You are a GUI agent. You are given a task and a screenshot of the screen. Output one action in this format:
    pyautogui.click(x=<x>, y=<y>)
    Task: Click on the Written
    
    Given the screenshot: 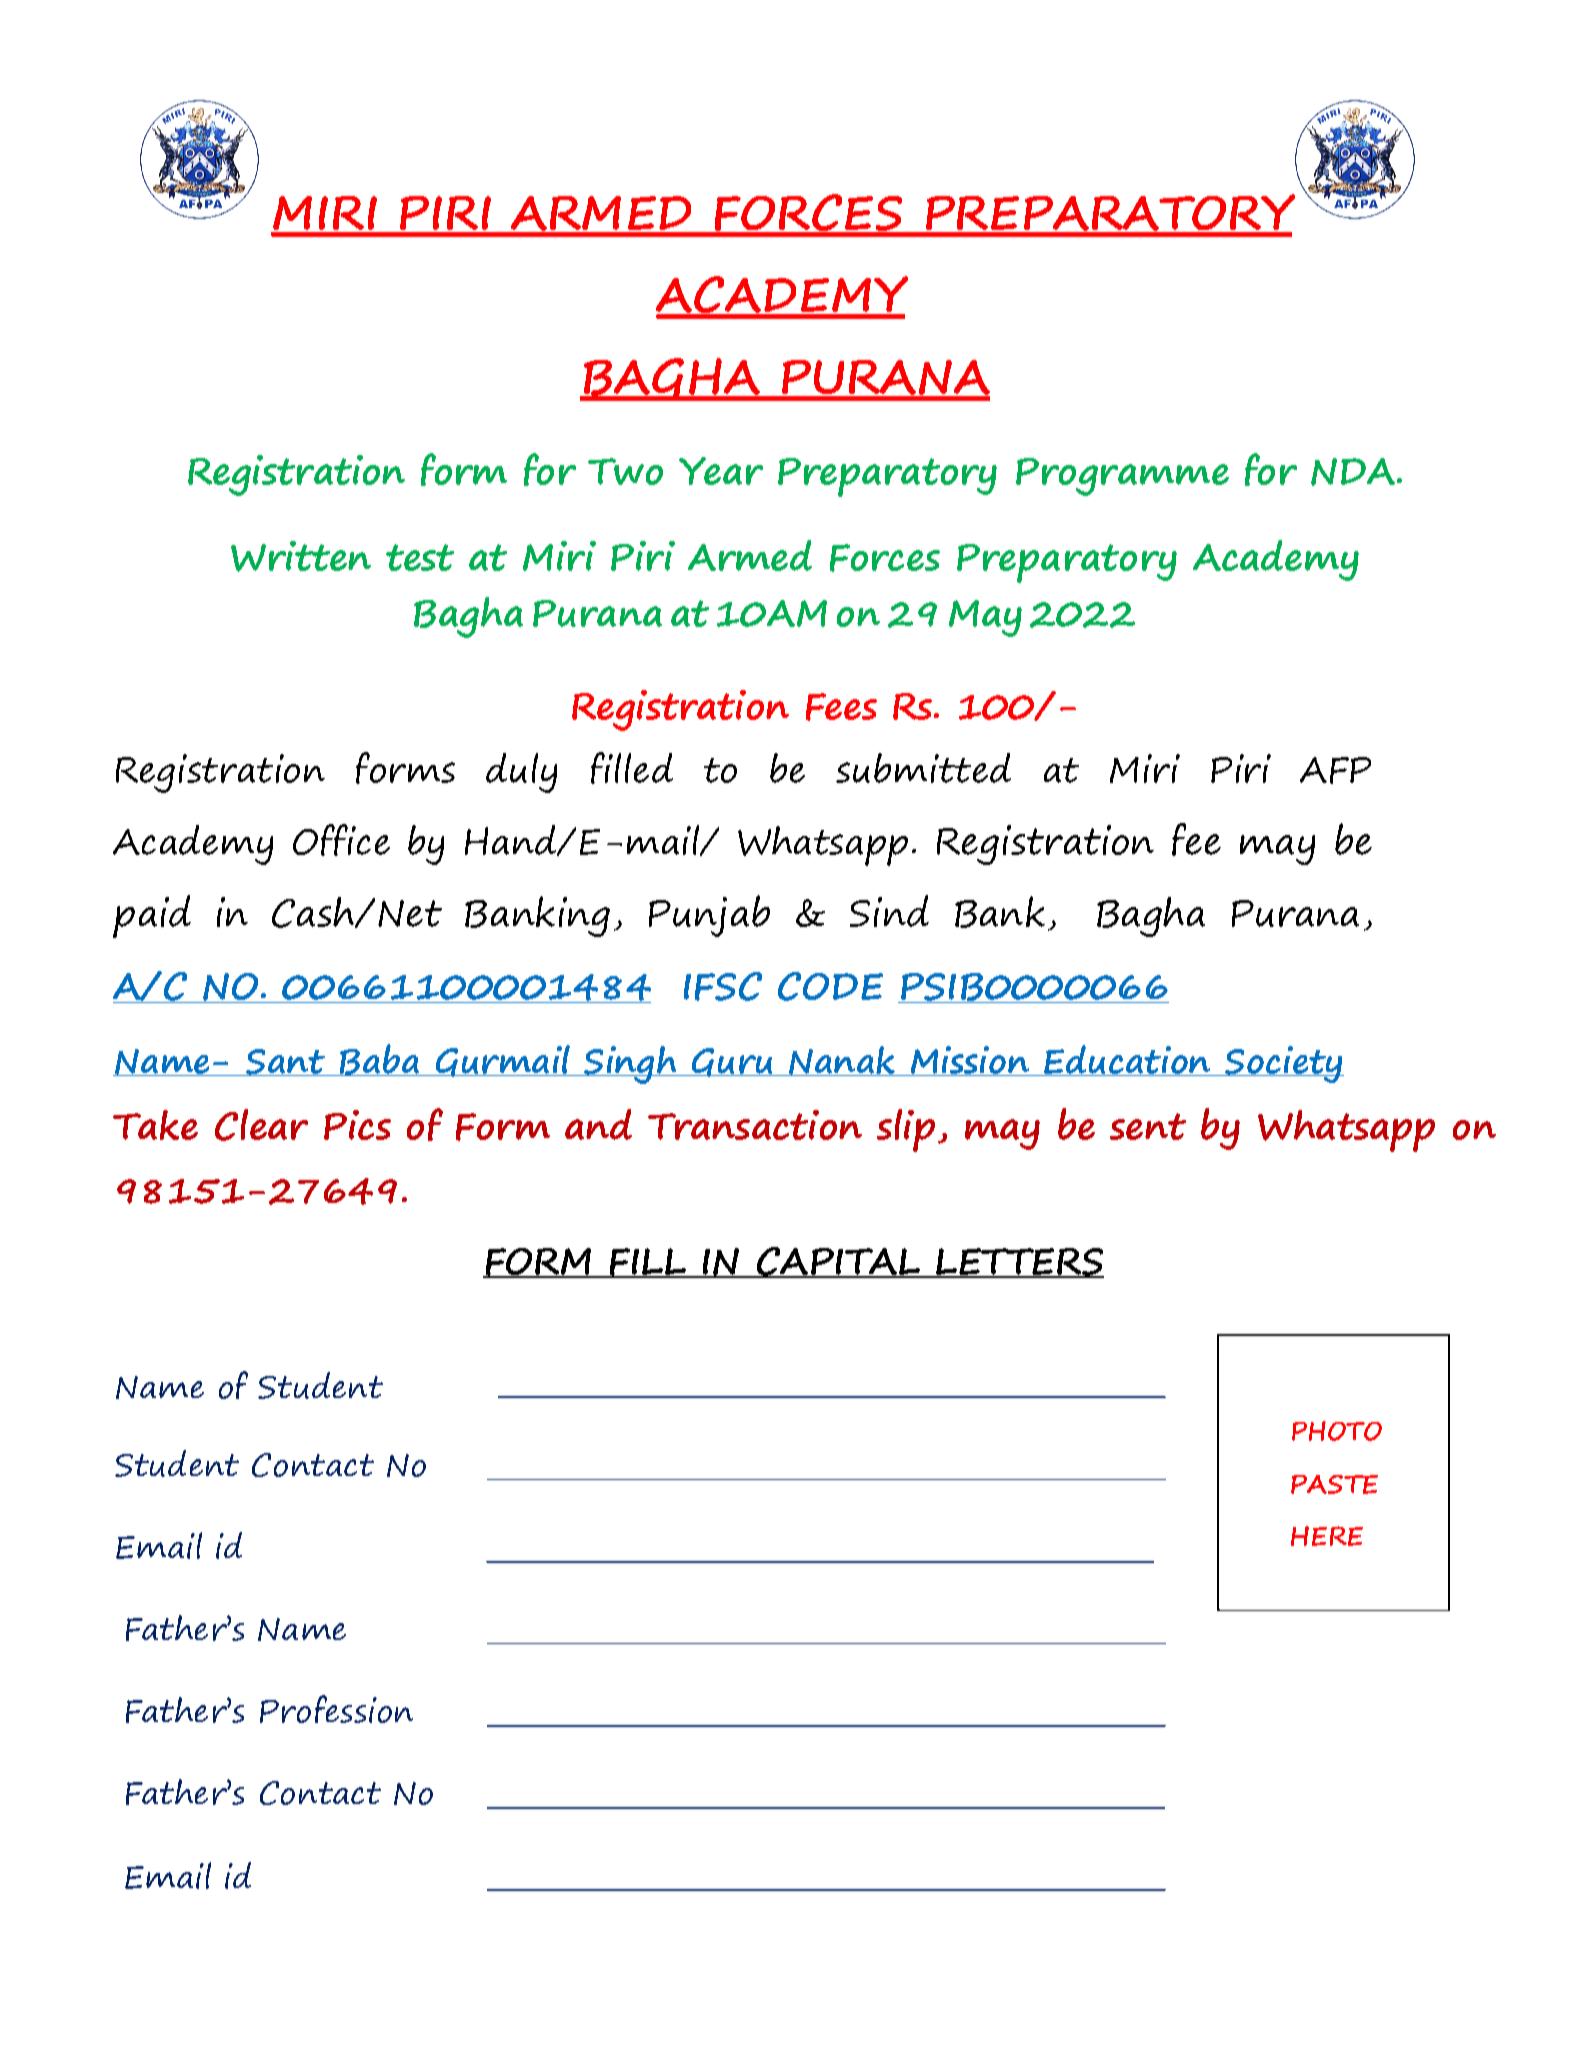 What is the action you would take?
    pyautogui.click(x=301, y=556)
